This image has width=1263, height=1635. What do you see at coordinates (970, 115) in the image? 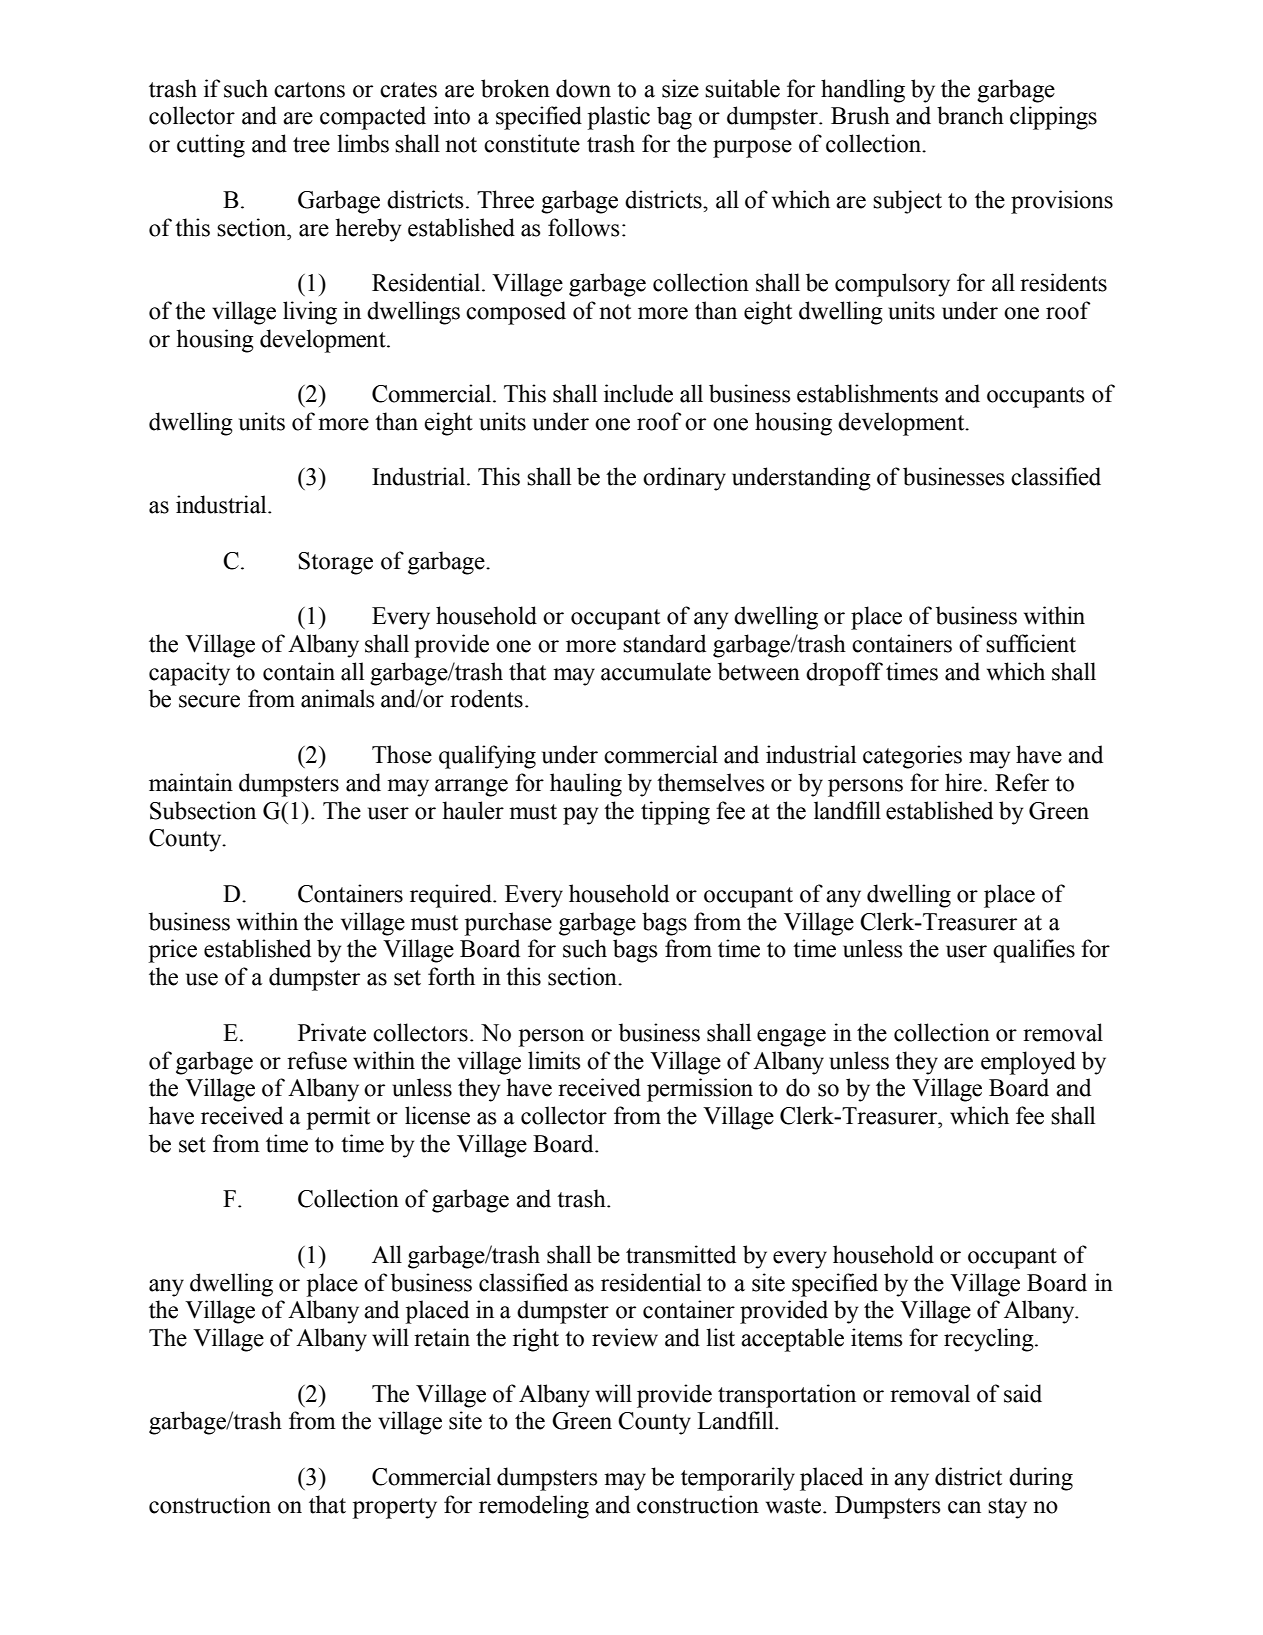
I see `branch` at bounding box center [970, 115].
